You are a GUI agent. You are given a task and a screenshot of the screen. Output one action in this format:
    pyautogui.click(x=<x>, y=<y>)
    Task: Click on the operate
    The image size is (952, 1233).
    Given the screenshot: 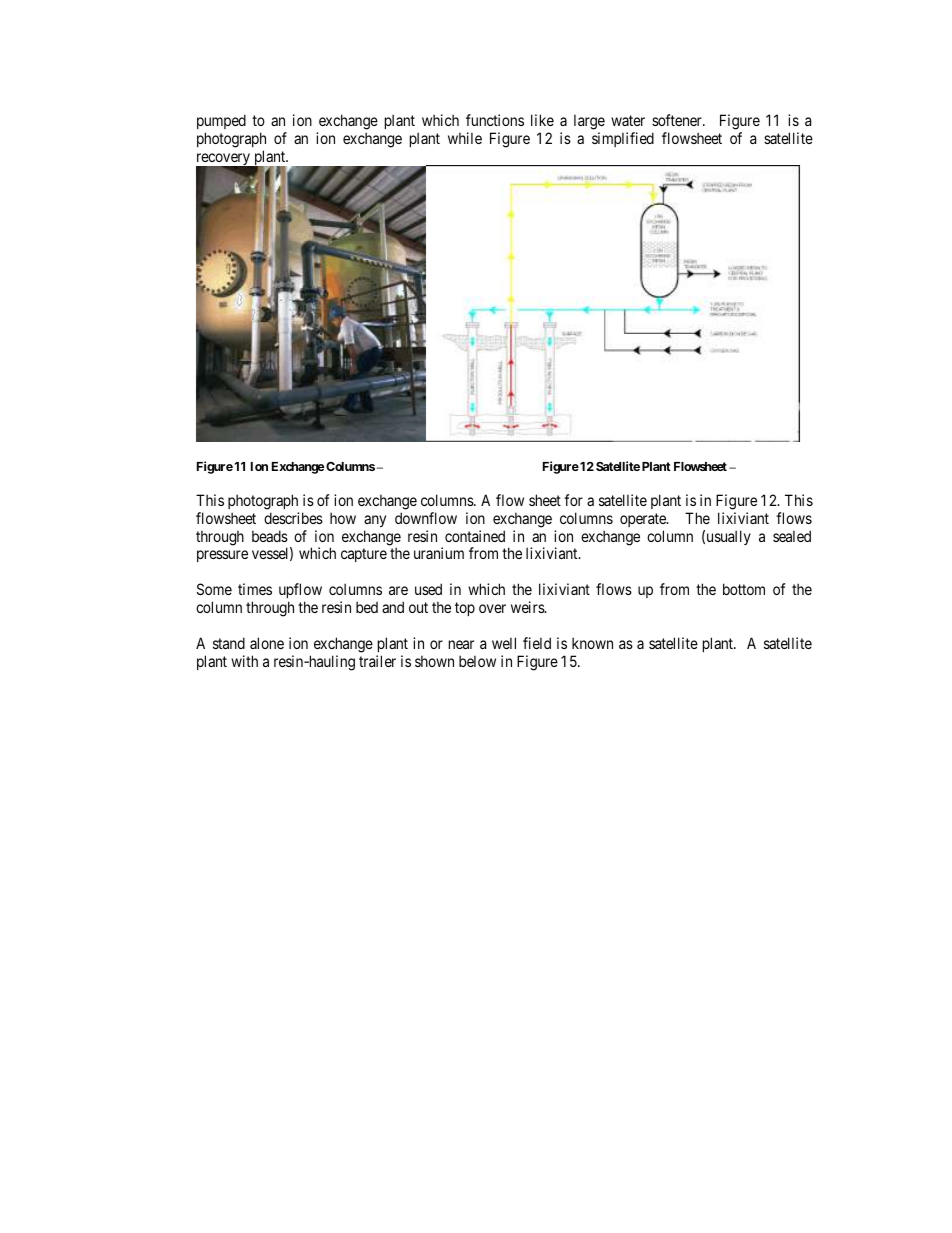 What is the action you would take?
    pyautogui.click(x=644, y=520)
